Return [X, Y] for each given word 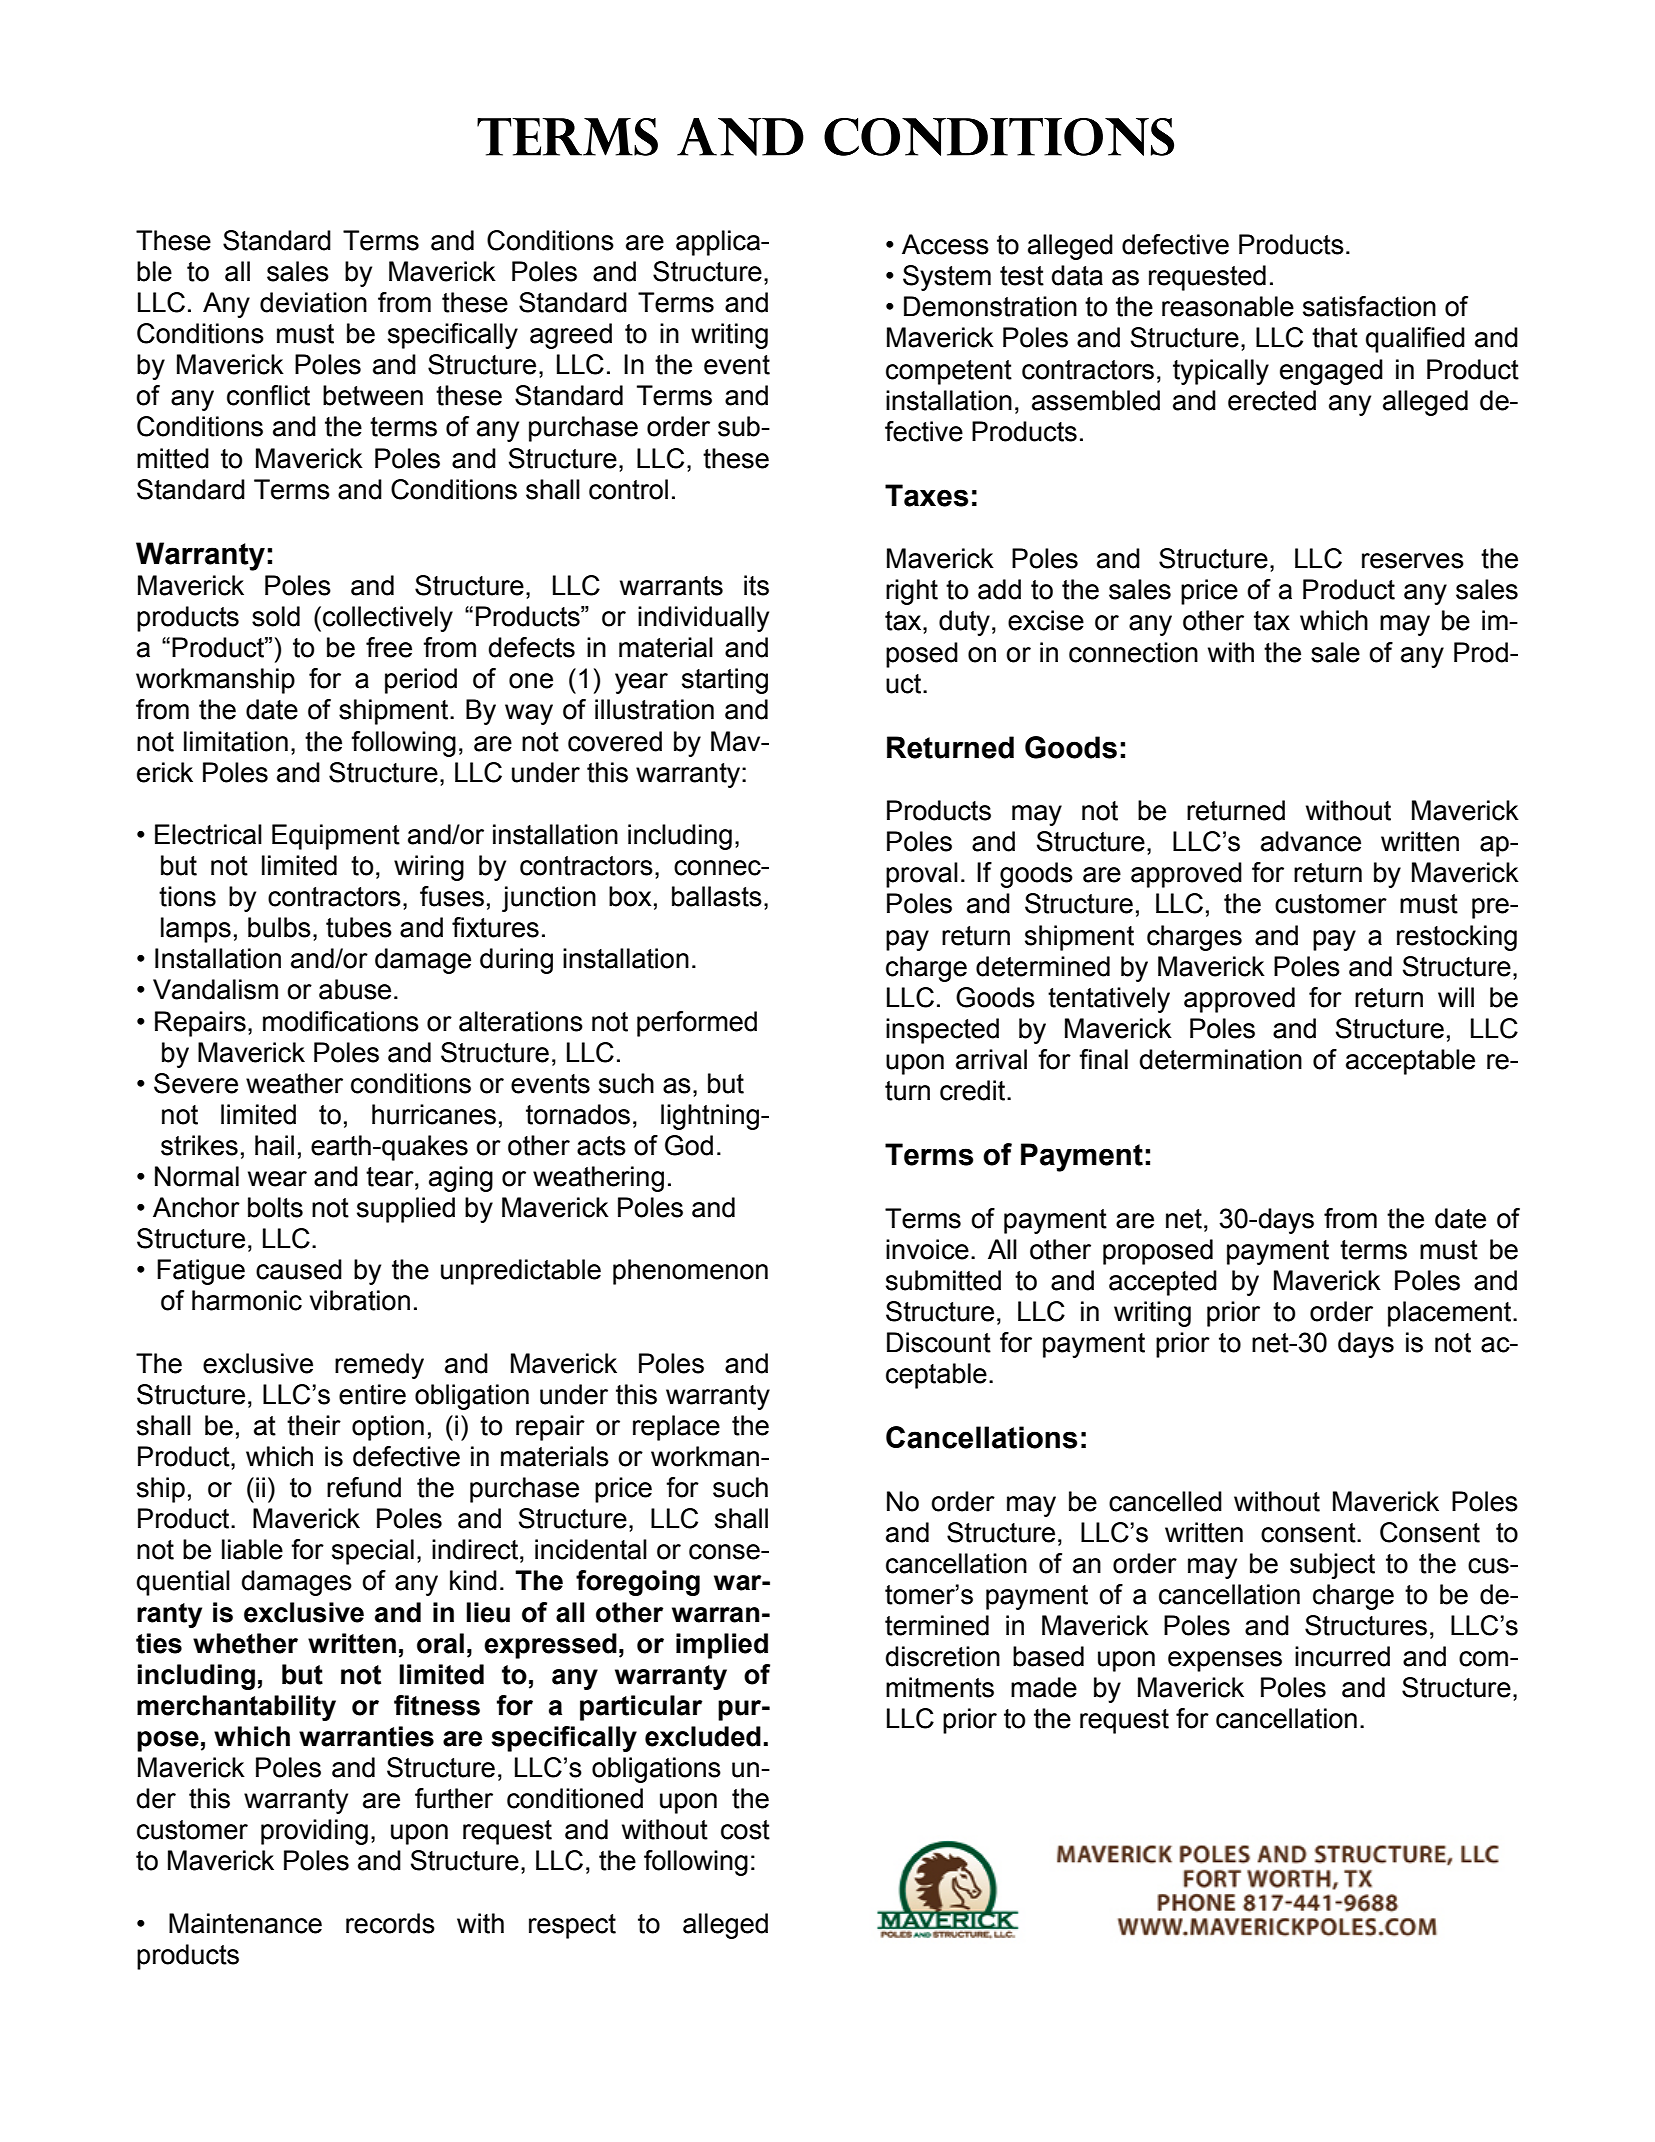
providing [314, 1832]
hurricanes [434, 1114]
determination [1221, 1059]
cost [745, 1830]
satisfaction [1369, 306]
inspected [942, 1031]
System [947, 278]
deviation [313, 302]
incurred [1342, 1656]
